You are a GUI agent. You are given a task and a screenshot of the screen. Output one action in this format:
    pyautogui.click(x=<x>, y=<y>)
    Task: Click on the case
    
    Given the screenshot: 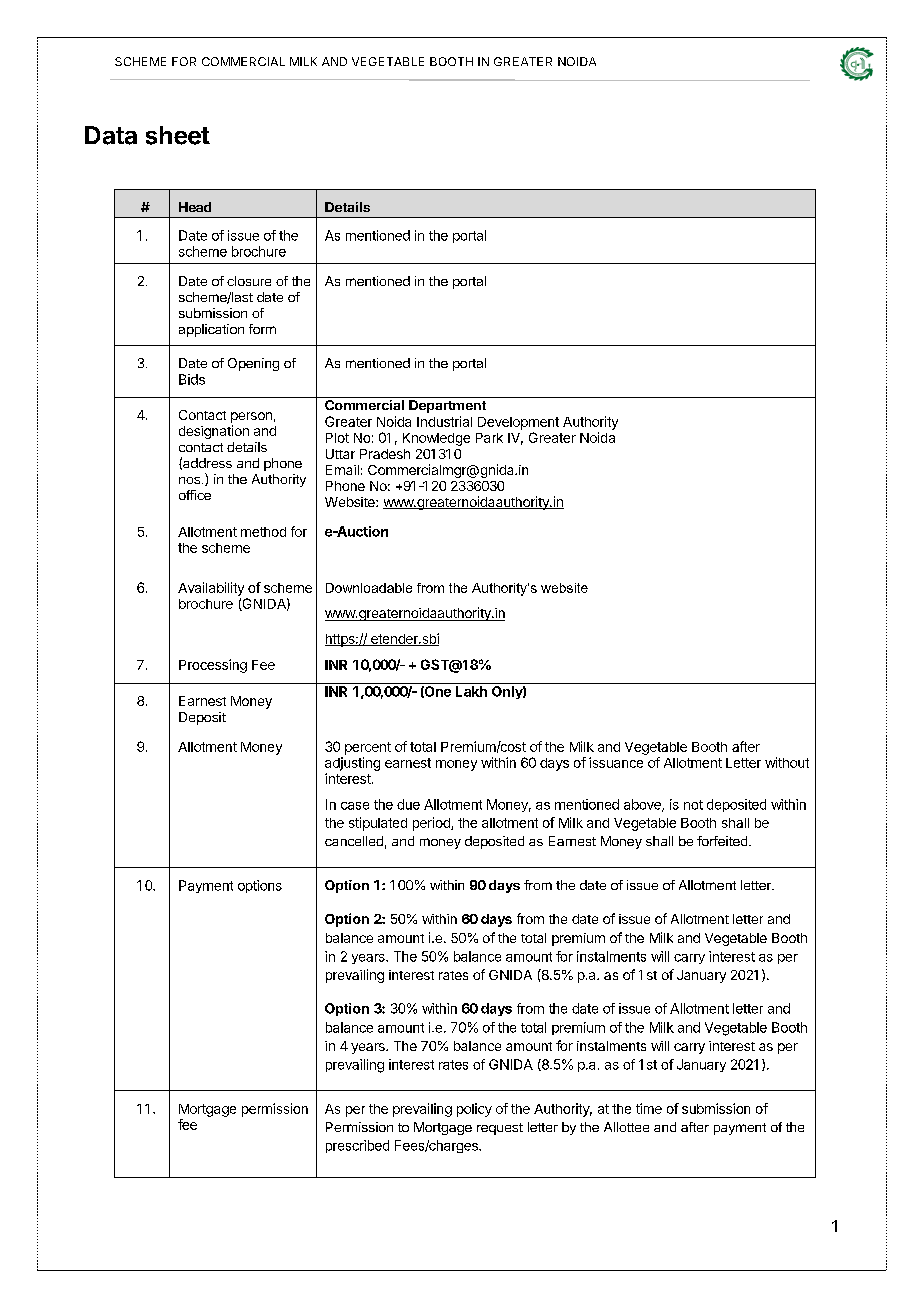 What is the action you would take?
    pyautogui.click(x=355, y=806)
